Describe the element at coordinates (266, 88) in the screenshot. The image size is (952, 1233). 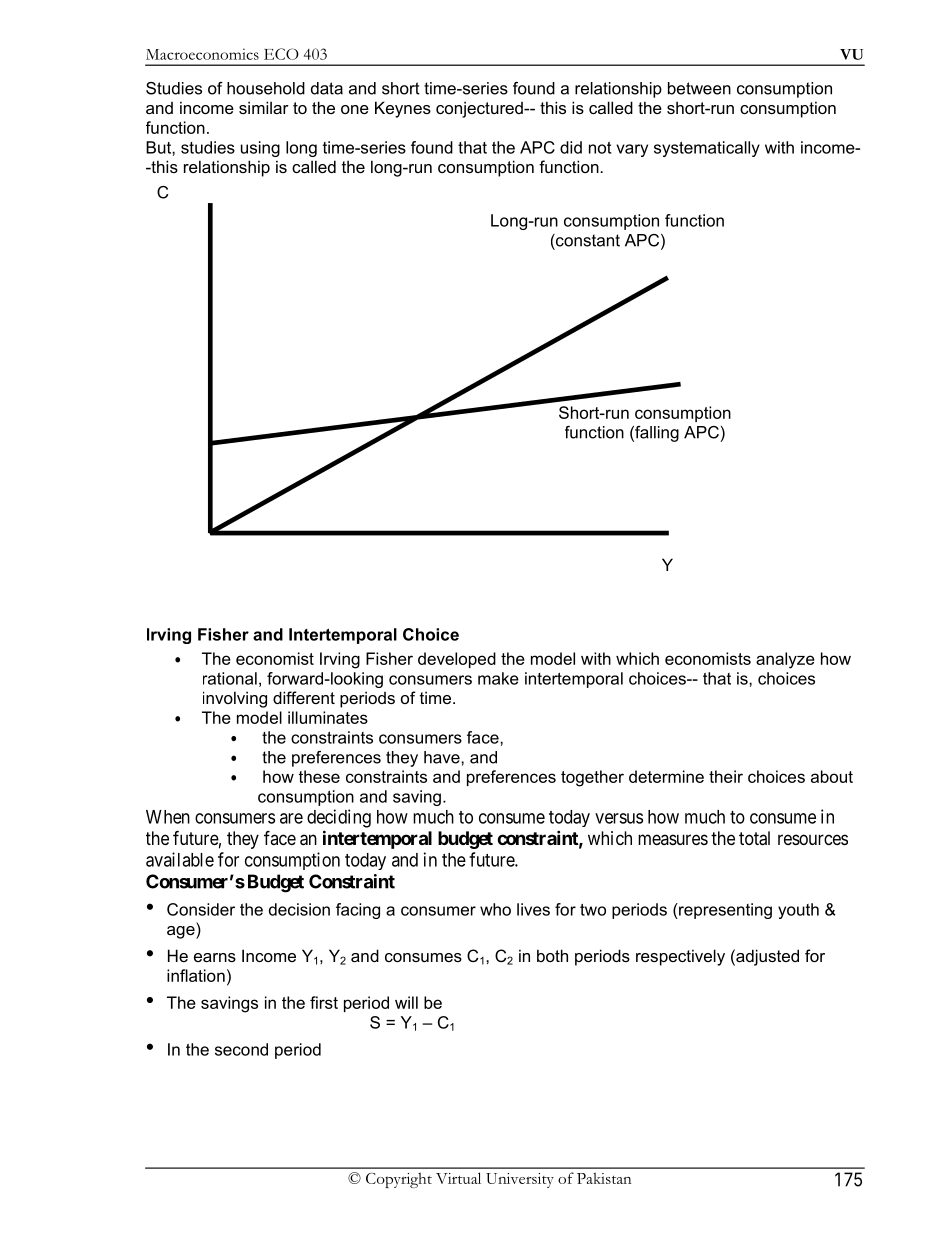
I see `household` at that location.
